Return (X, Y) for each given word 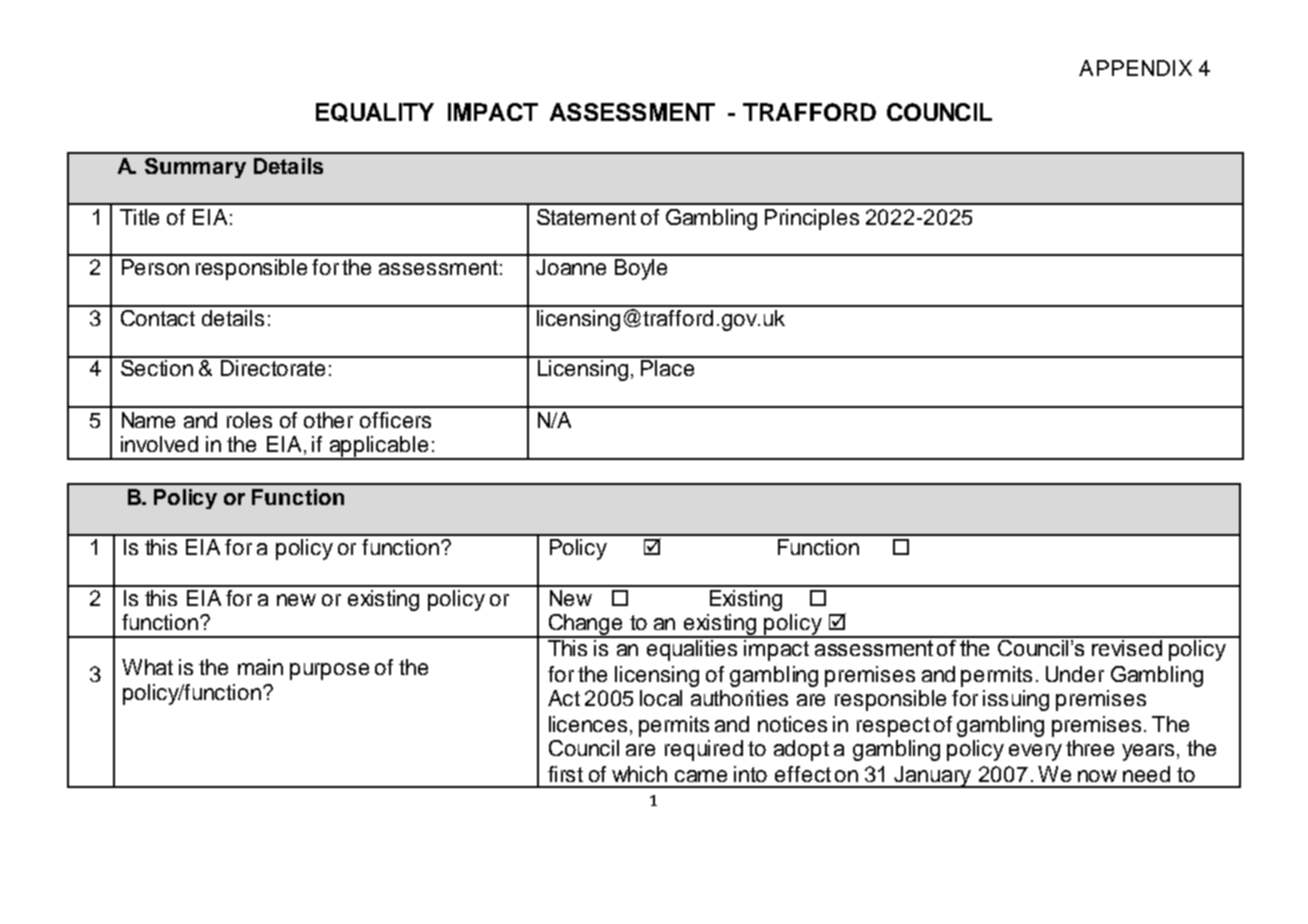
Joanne (571, 267)
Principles (812, 219)
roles (249, 420)
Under (1075, 674)
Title (139, 217)
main (260, 667)
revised (1127, 646)
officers (395, 420)
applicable (379, 447)
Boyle (641, 269)
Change (586, 626)
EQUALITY (375, 112)
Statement (586, 217)
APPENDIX (1135, 68)
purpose (329, 671)
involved (159, 444)
